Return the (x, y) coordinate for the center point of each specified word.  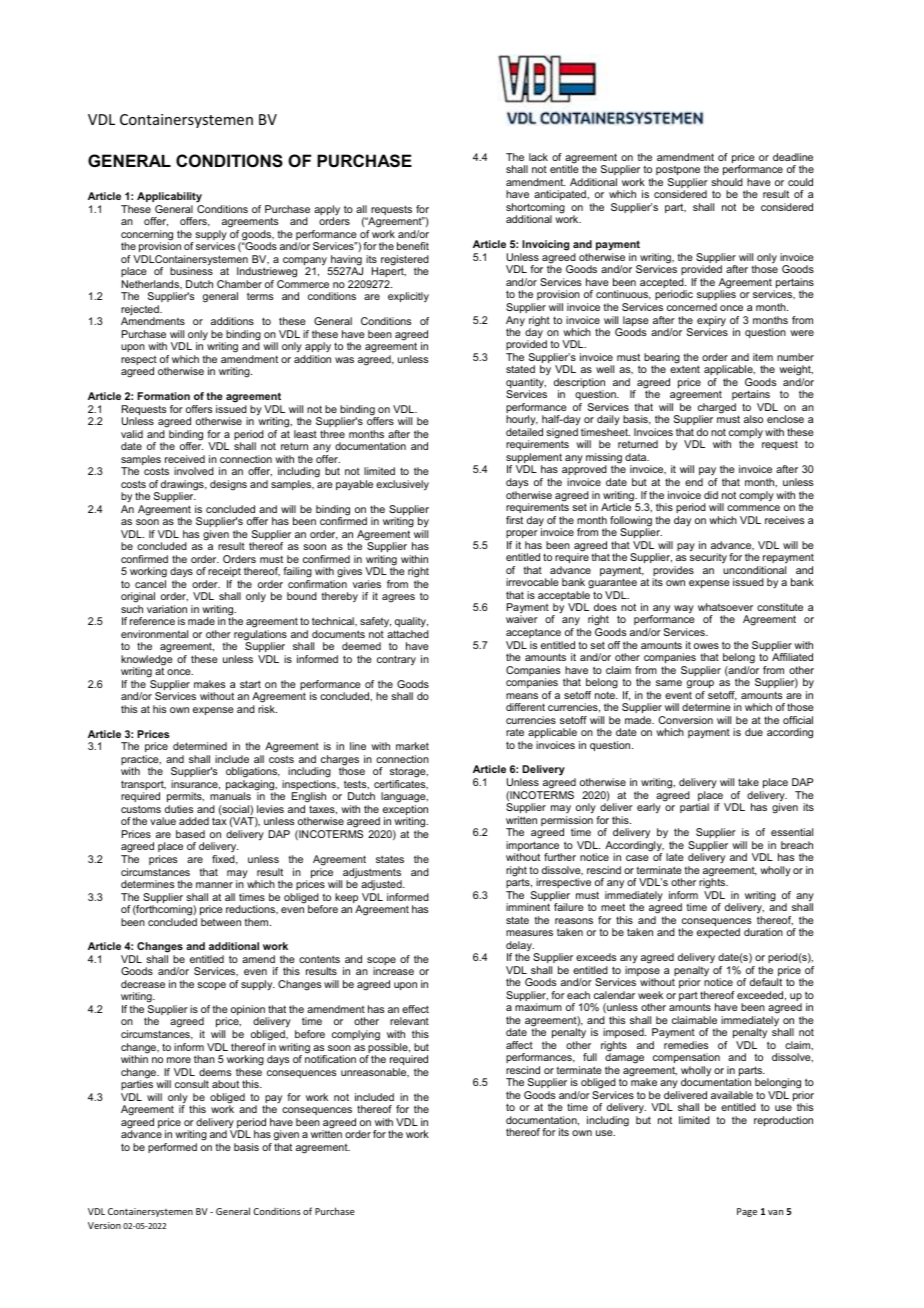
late (675, 857)
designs (228, 485)
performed (172, 1148)
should (727, 182)
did (711, 495)
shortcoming (535, 209)
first (514, 520)
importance (534, 847)
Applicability (169, 197)
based (190, 834)
